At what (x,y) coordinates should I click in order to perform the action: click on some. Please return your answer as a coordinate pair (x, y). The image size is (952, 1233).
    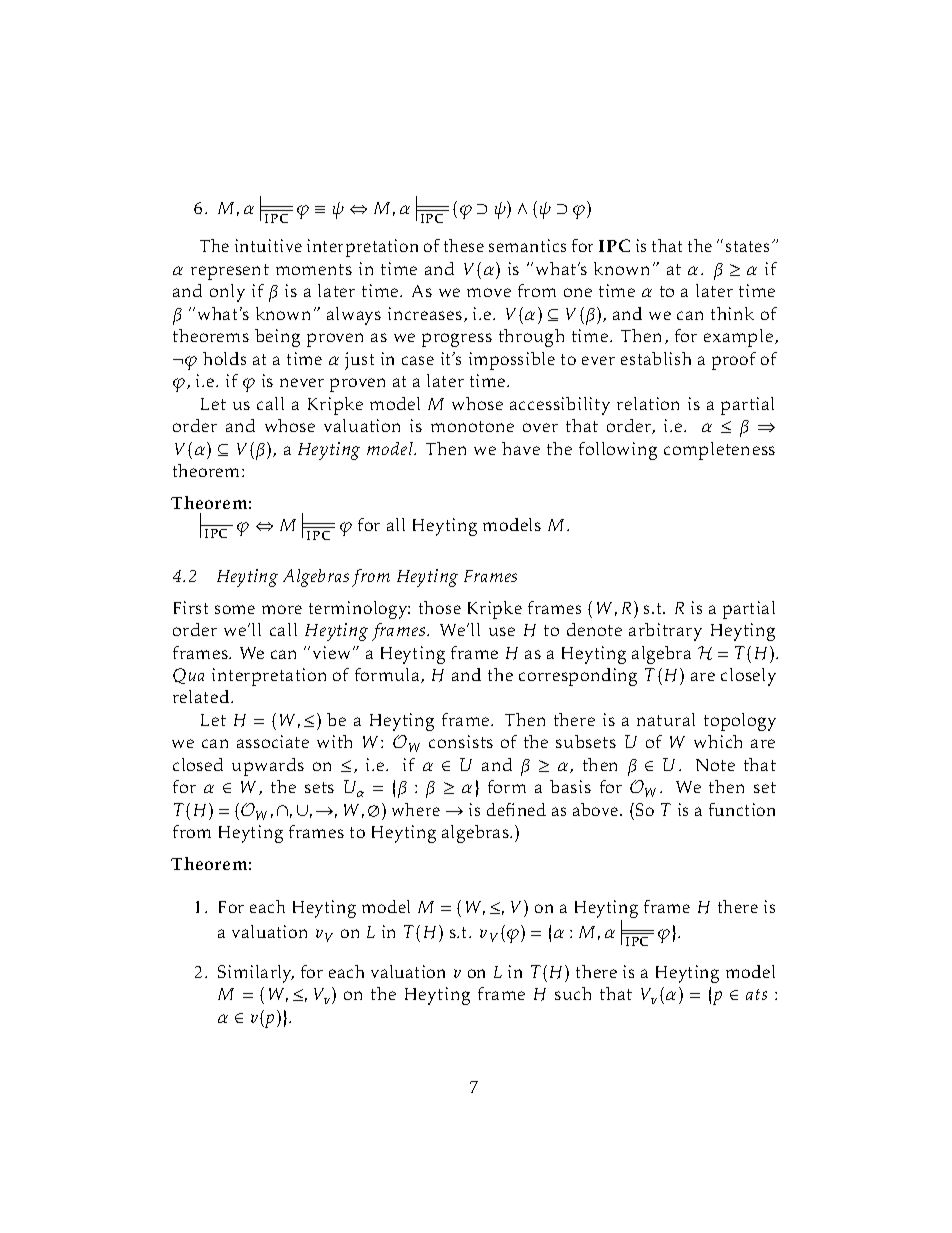
    Looking at the image, I should click on (235, 609).
